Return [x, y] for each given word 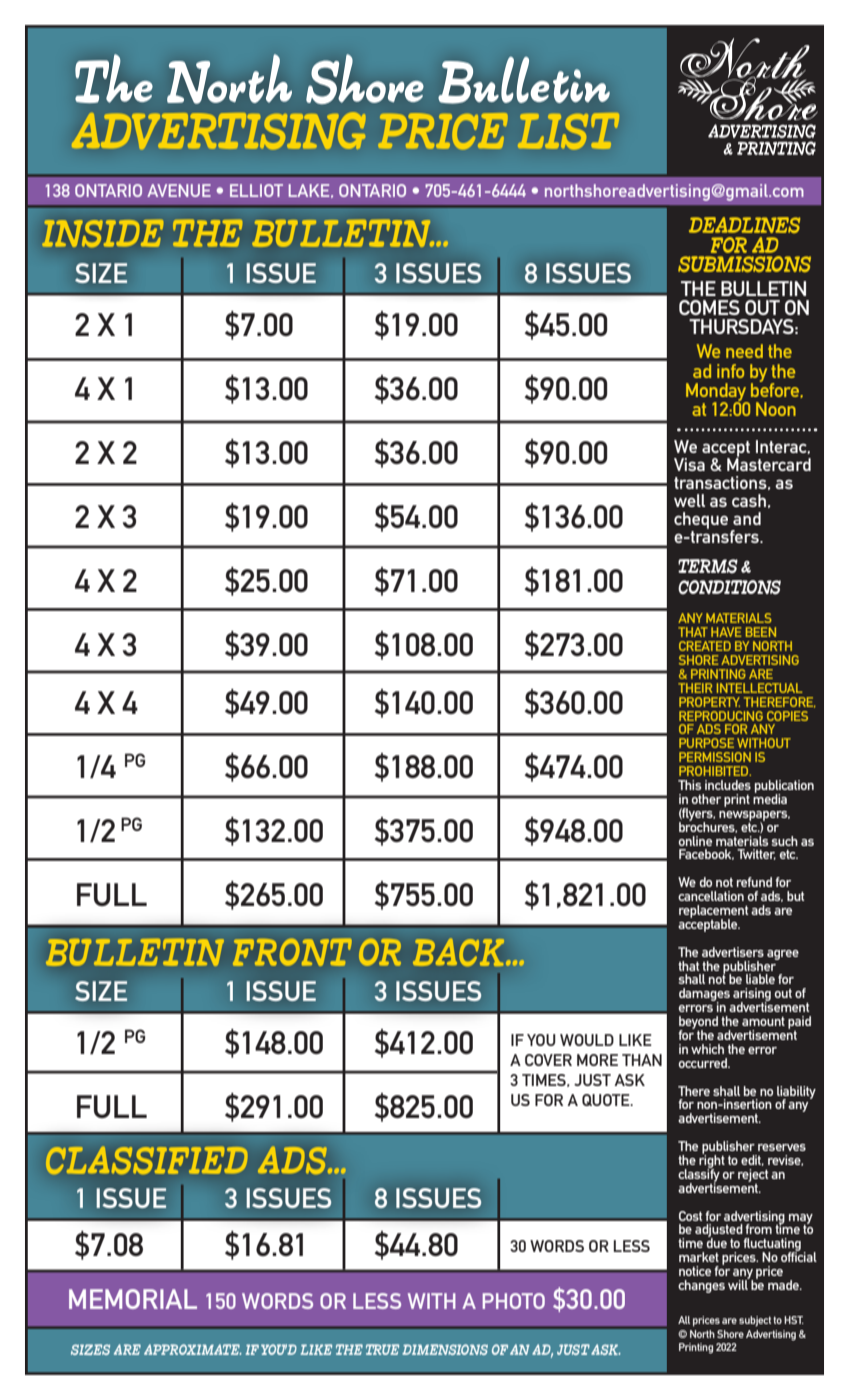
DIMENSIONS [445, 1349]
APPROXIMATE [193, 1349]
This [689, 785]
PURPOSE [706, 743]
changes [701, 1286]
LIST [568, 131]
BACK [460, 952]
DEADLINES [744, 225]
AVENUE [179, 190]
